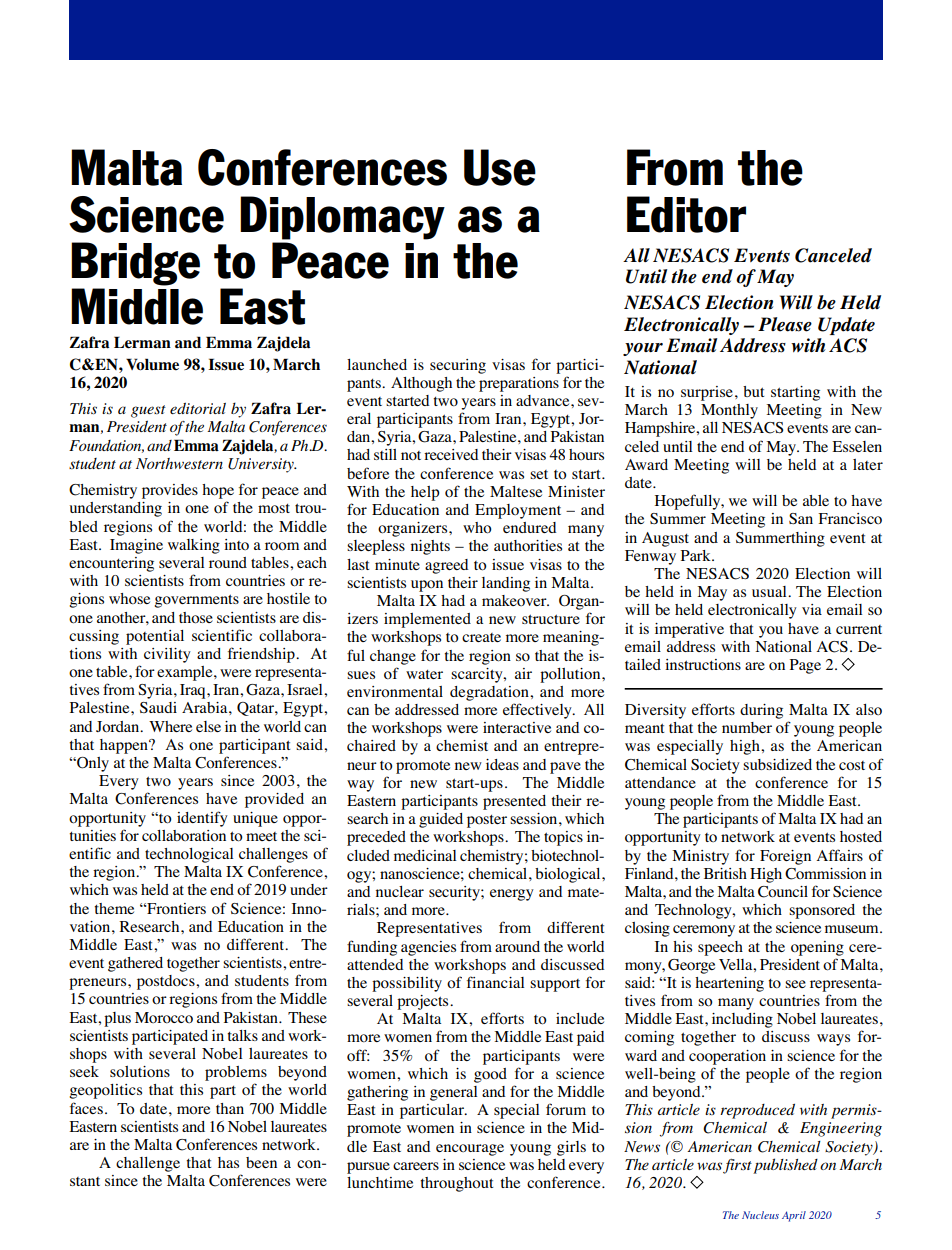 This document has height=1250, width=952. I want to click on Diplomacy, so click(342, 218).
